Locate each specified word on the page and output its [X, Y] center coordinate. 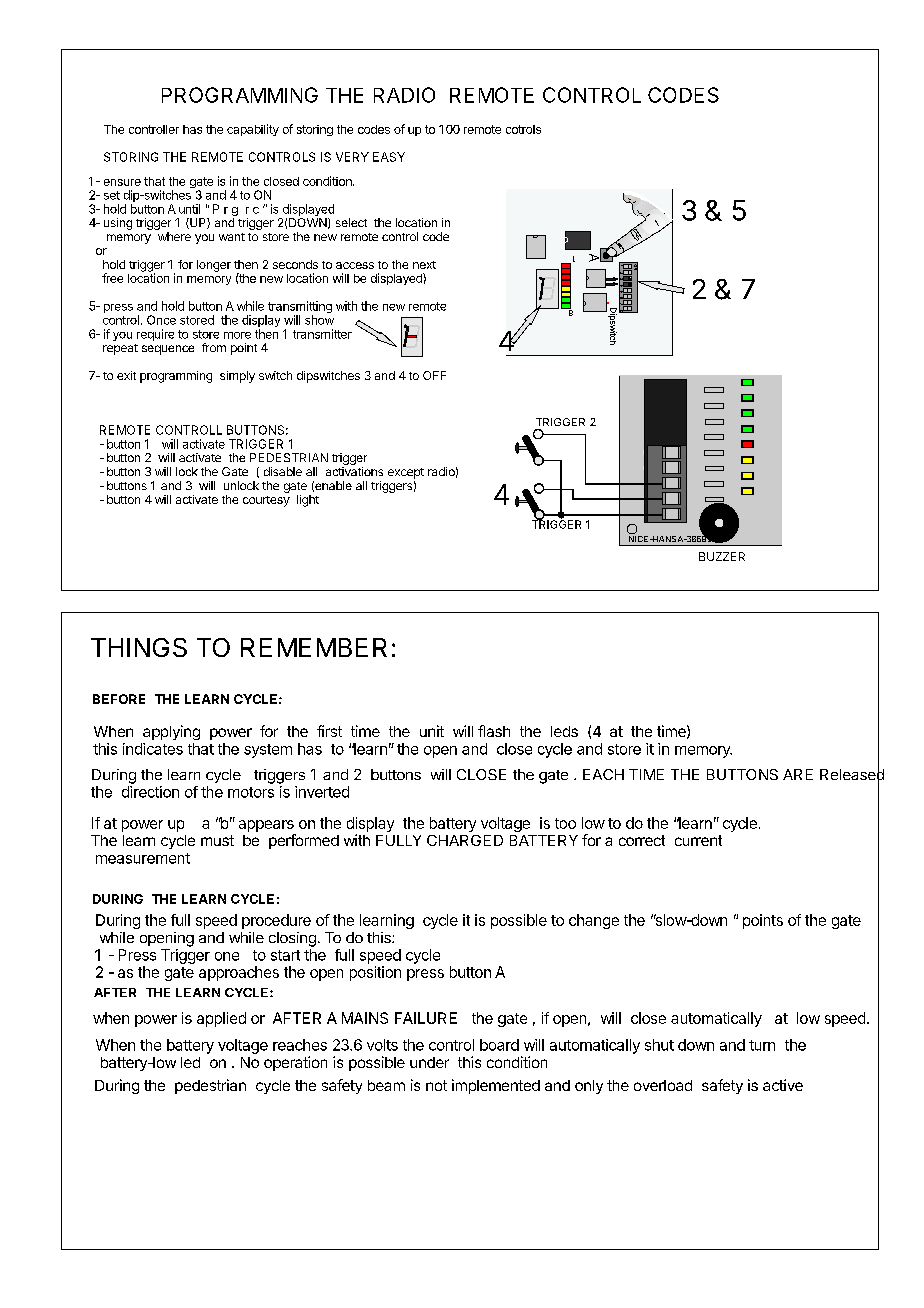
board [499, 1045]
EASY [389, 157]
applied [221, 1019]
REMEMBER [314, 647]
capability [253, 130]
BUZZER [722, 556]
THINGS [139, 647]
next [424, 265]
